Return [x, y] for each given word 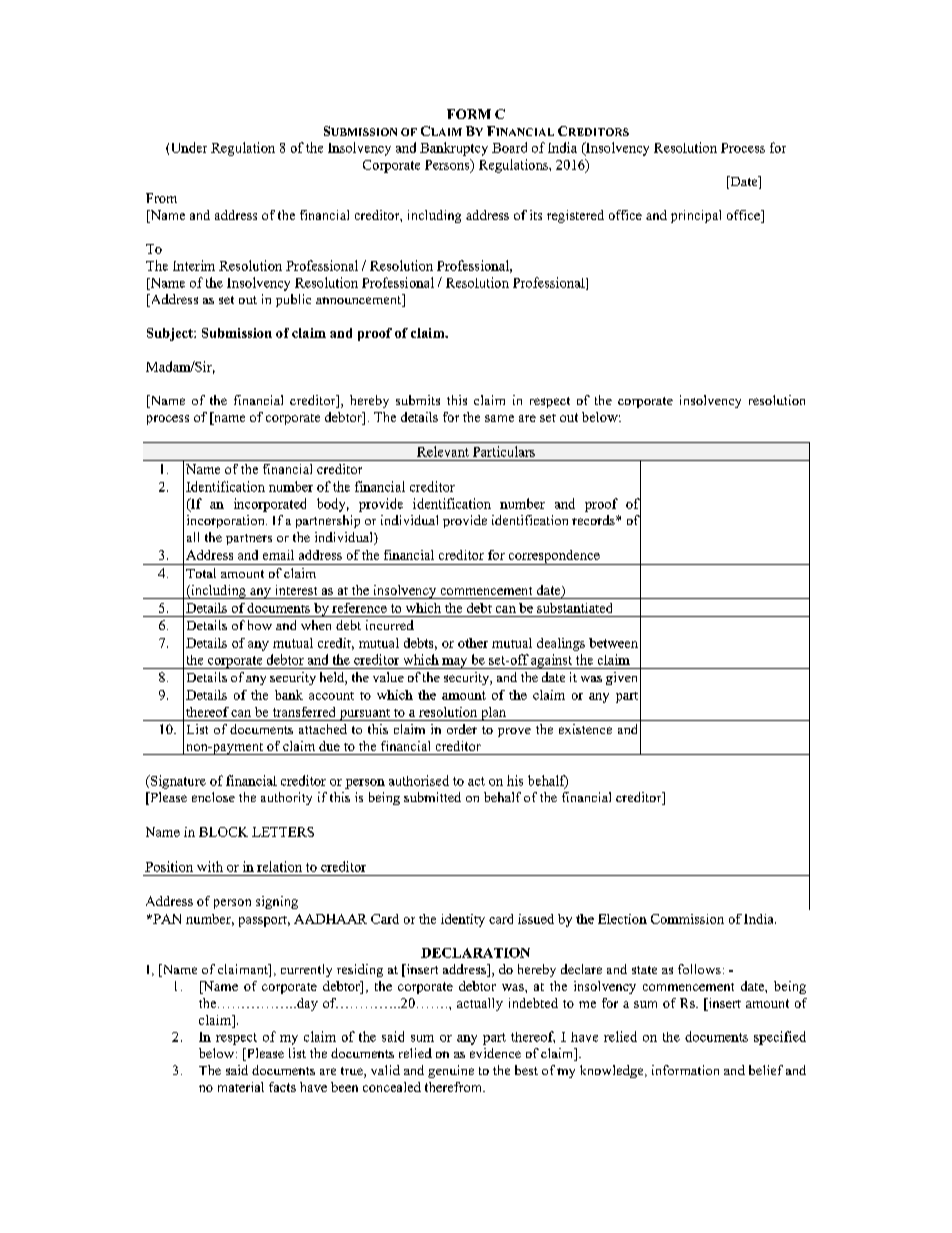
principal [696, 216]
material [241, 1087]
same [499, 418]
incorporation [227, 521]
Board [509, 147]
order [462, 729]
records [594, 520]
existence [585, 729]
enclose [213, 797]
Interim [194, 265]
